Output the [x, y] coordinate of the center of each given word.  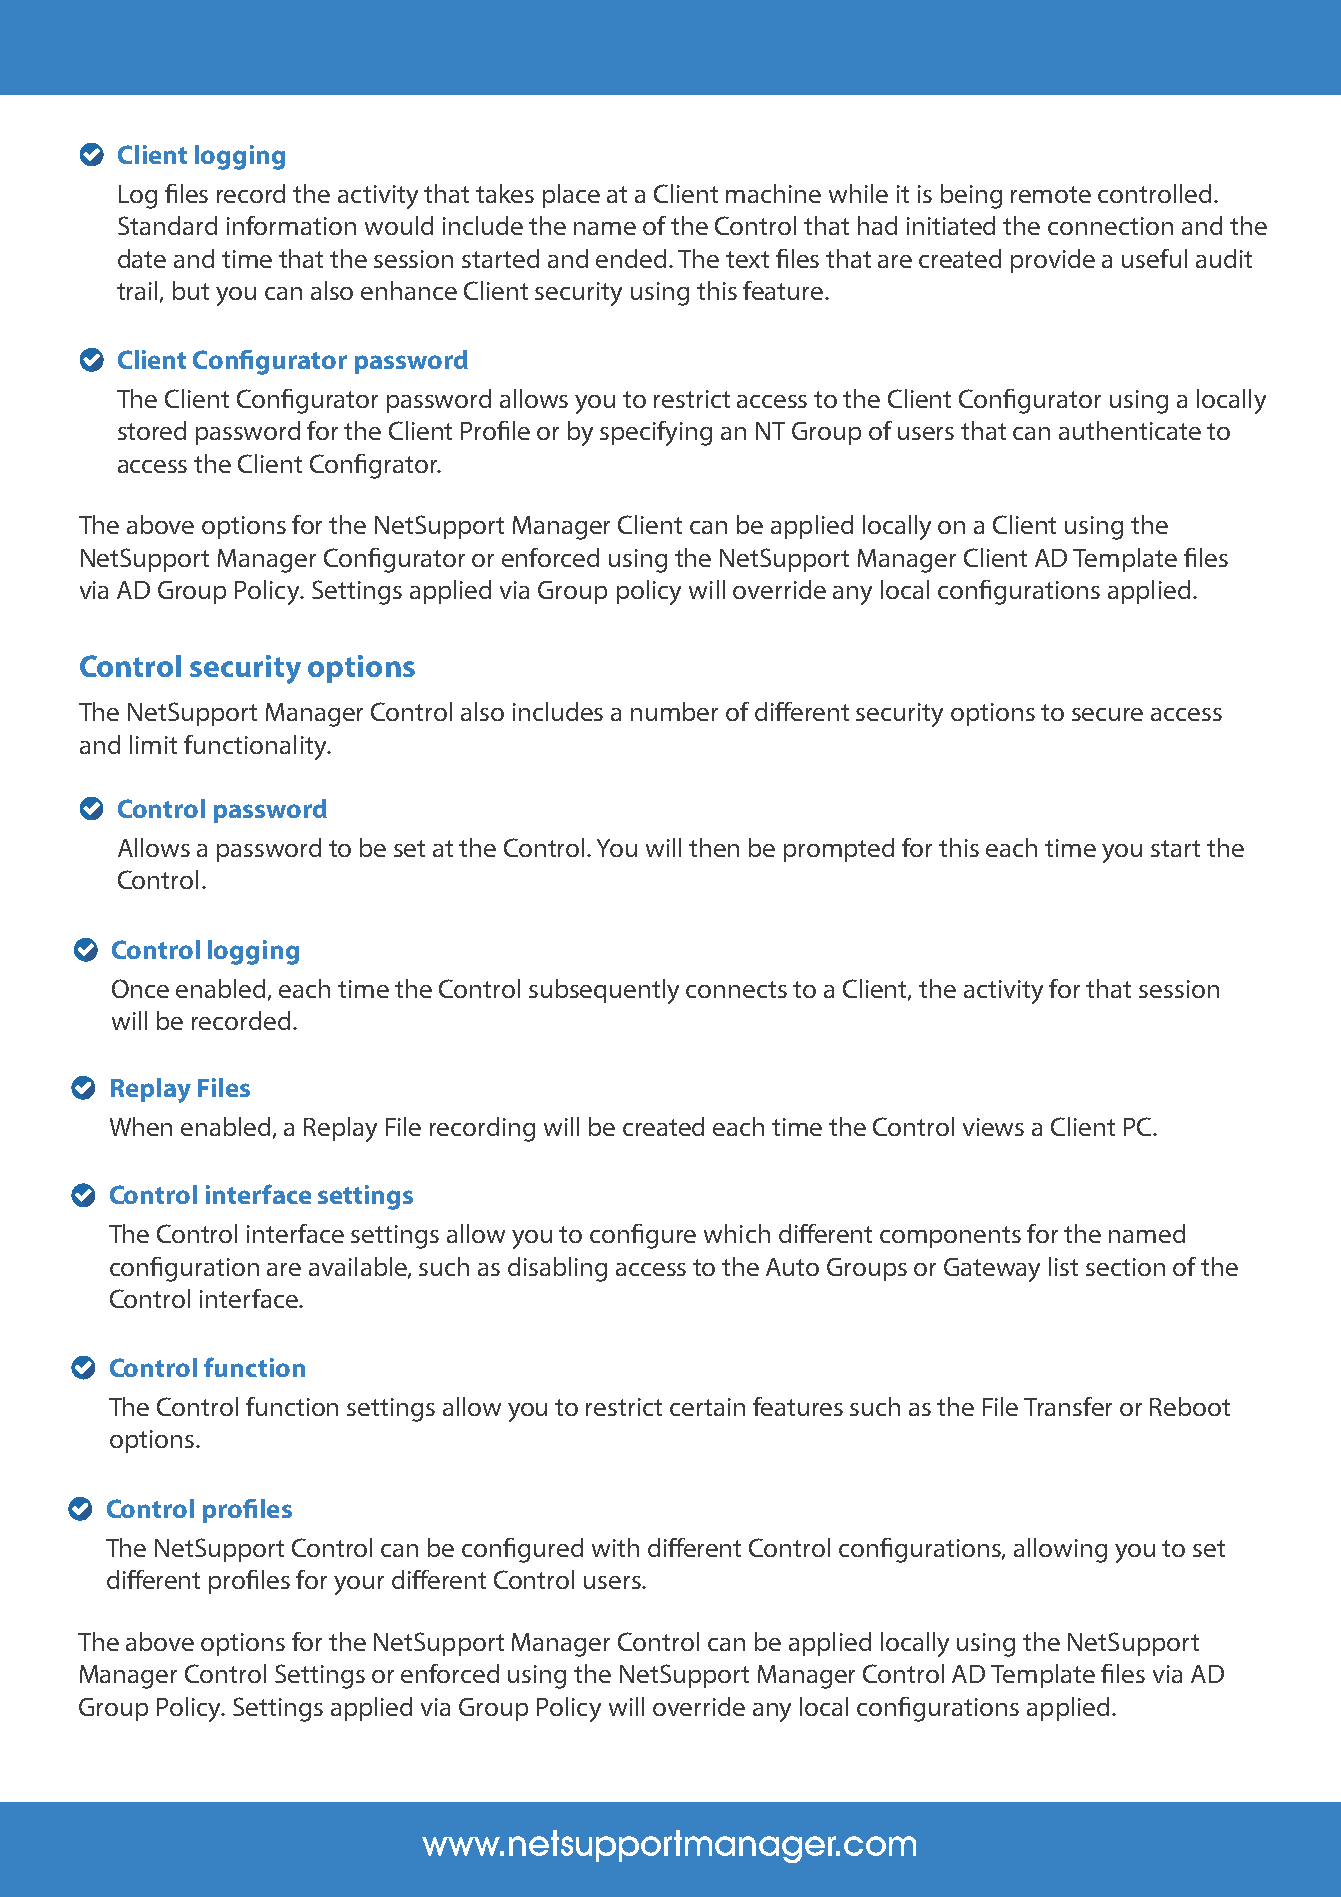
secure [1107, 714]
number [674, 711]
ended [633, 258]
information [291, 225]
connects [736, 989]
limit [153, 744]
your [359, 1585]
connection [1110, 226]
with [615, 1547]
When [141, 1126]
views [993, 1127]
